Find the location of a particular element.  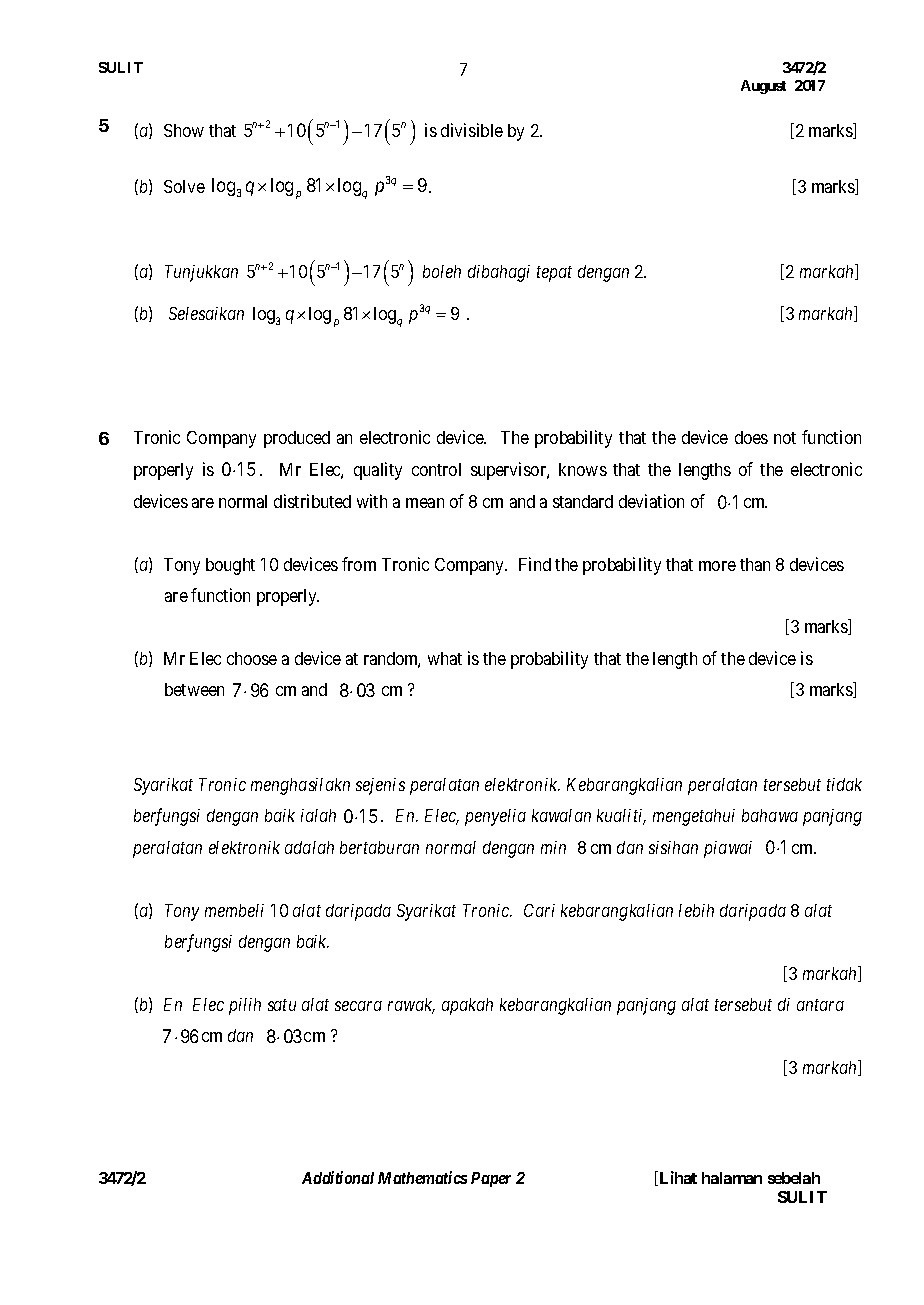

Additional is located at coordinates (338, 1177).
